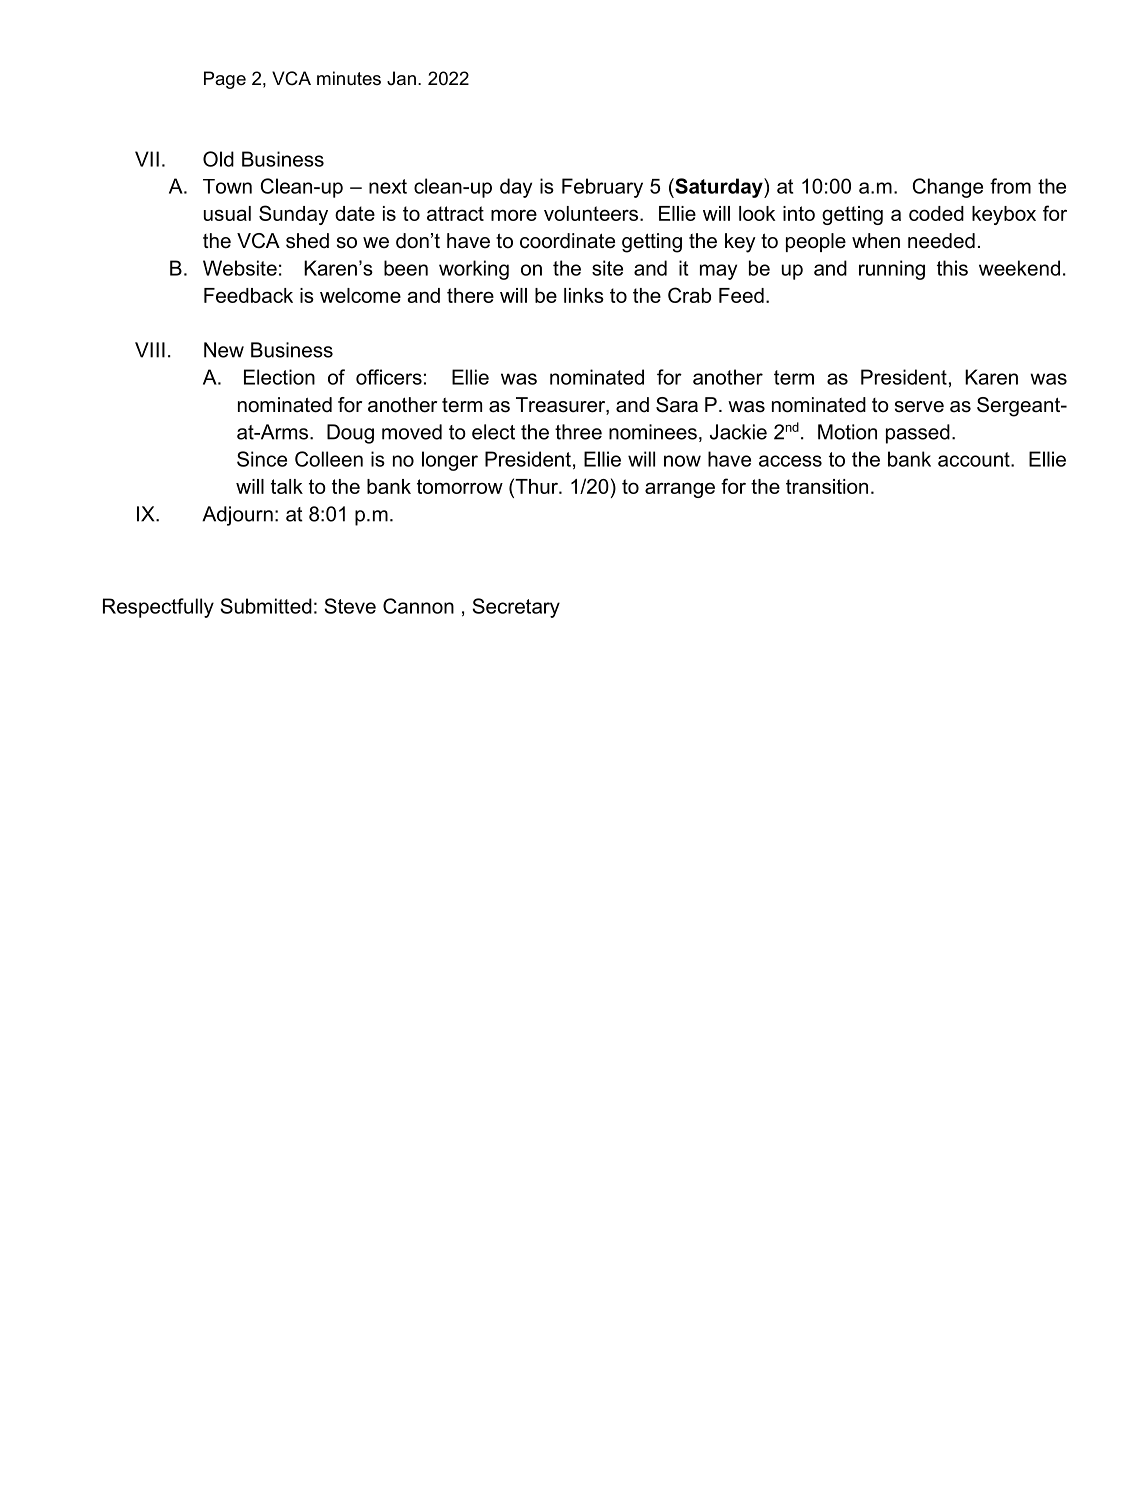  What do you see at coordinates (948, 188) in the screenshot?
I see `Change` at bounding box center [948, 188].
